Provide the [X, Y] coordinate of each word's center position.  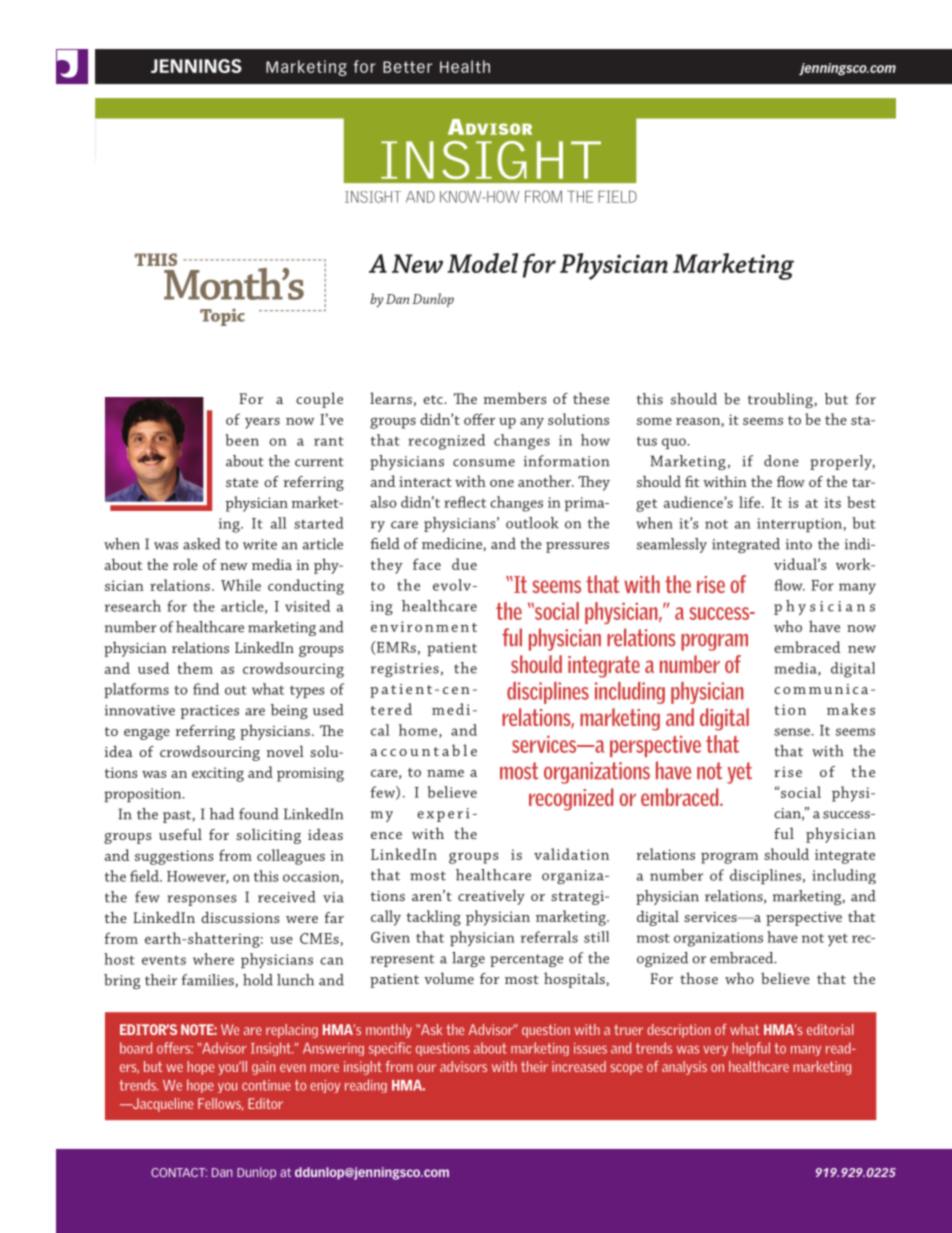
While [241, 585]
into [799, 544]
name [445, 773]
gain [263, 1068]
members [515, 398]
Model [482, 263]
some [654, 421]
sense [793, 732]
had [222, 814]
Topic [222, 317]
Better [407, 67]
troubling [781, 400]
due [464, 564]
